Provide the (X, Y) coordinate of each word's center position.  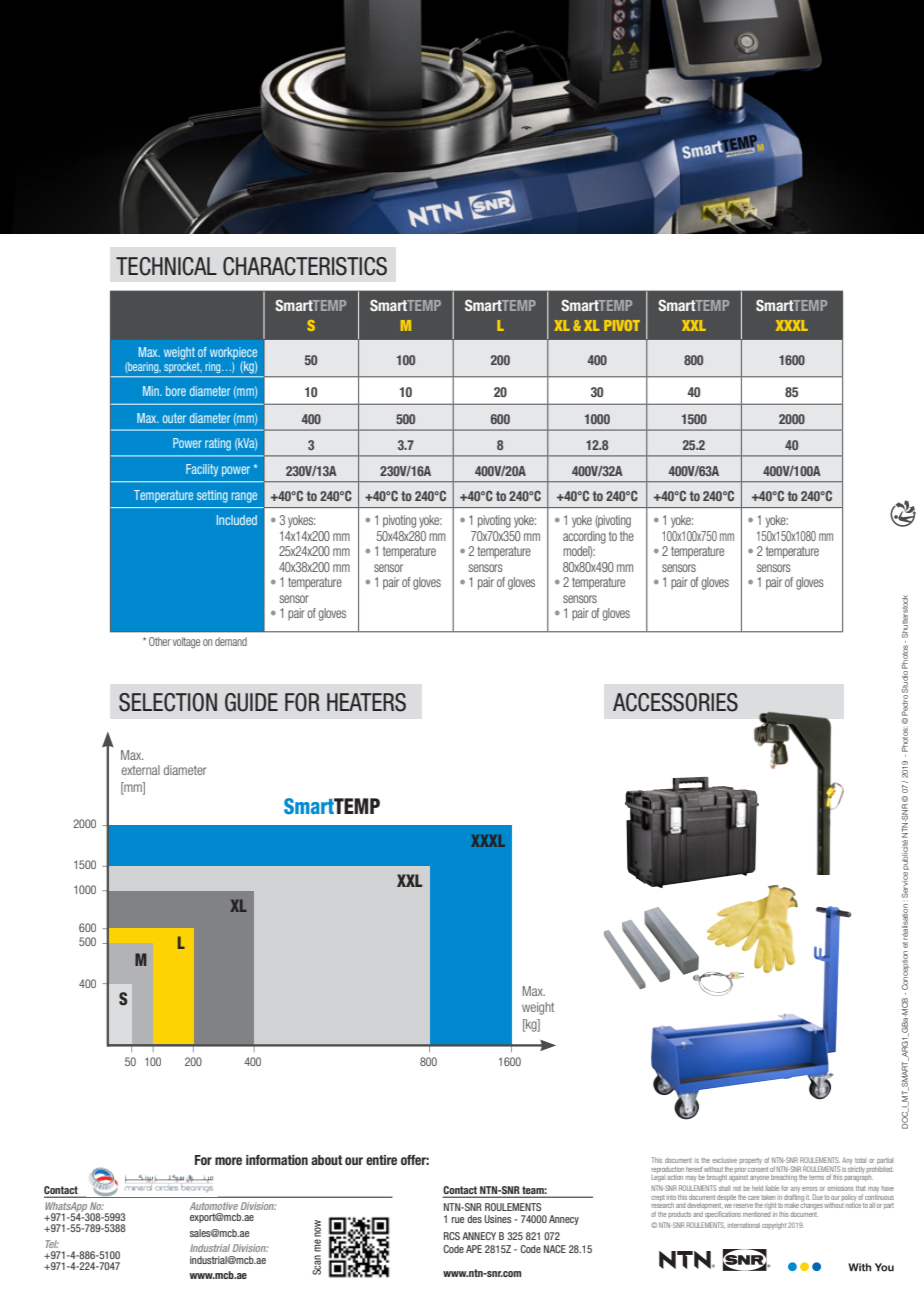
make (792, 1206)
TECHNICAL (166, 266)
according (584, 537)
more (228, 1161)
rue (458, 1220)
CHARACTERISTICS (305, 266)
